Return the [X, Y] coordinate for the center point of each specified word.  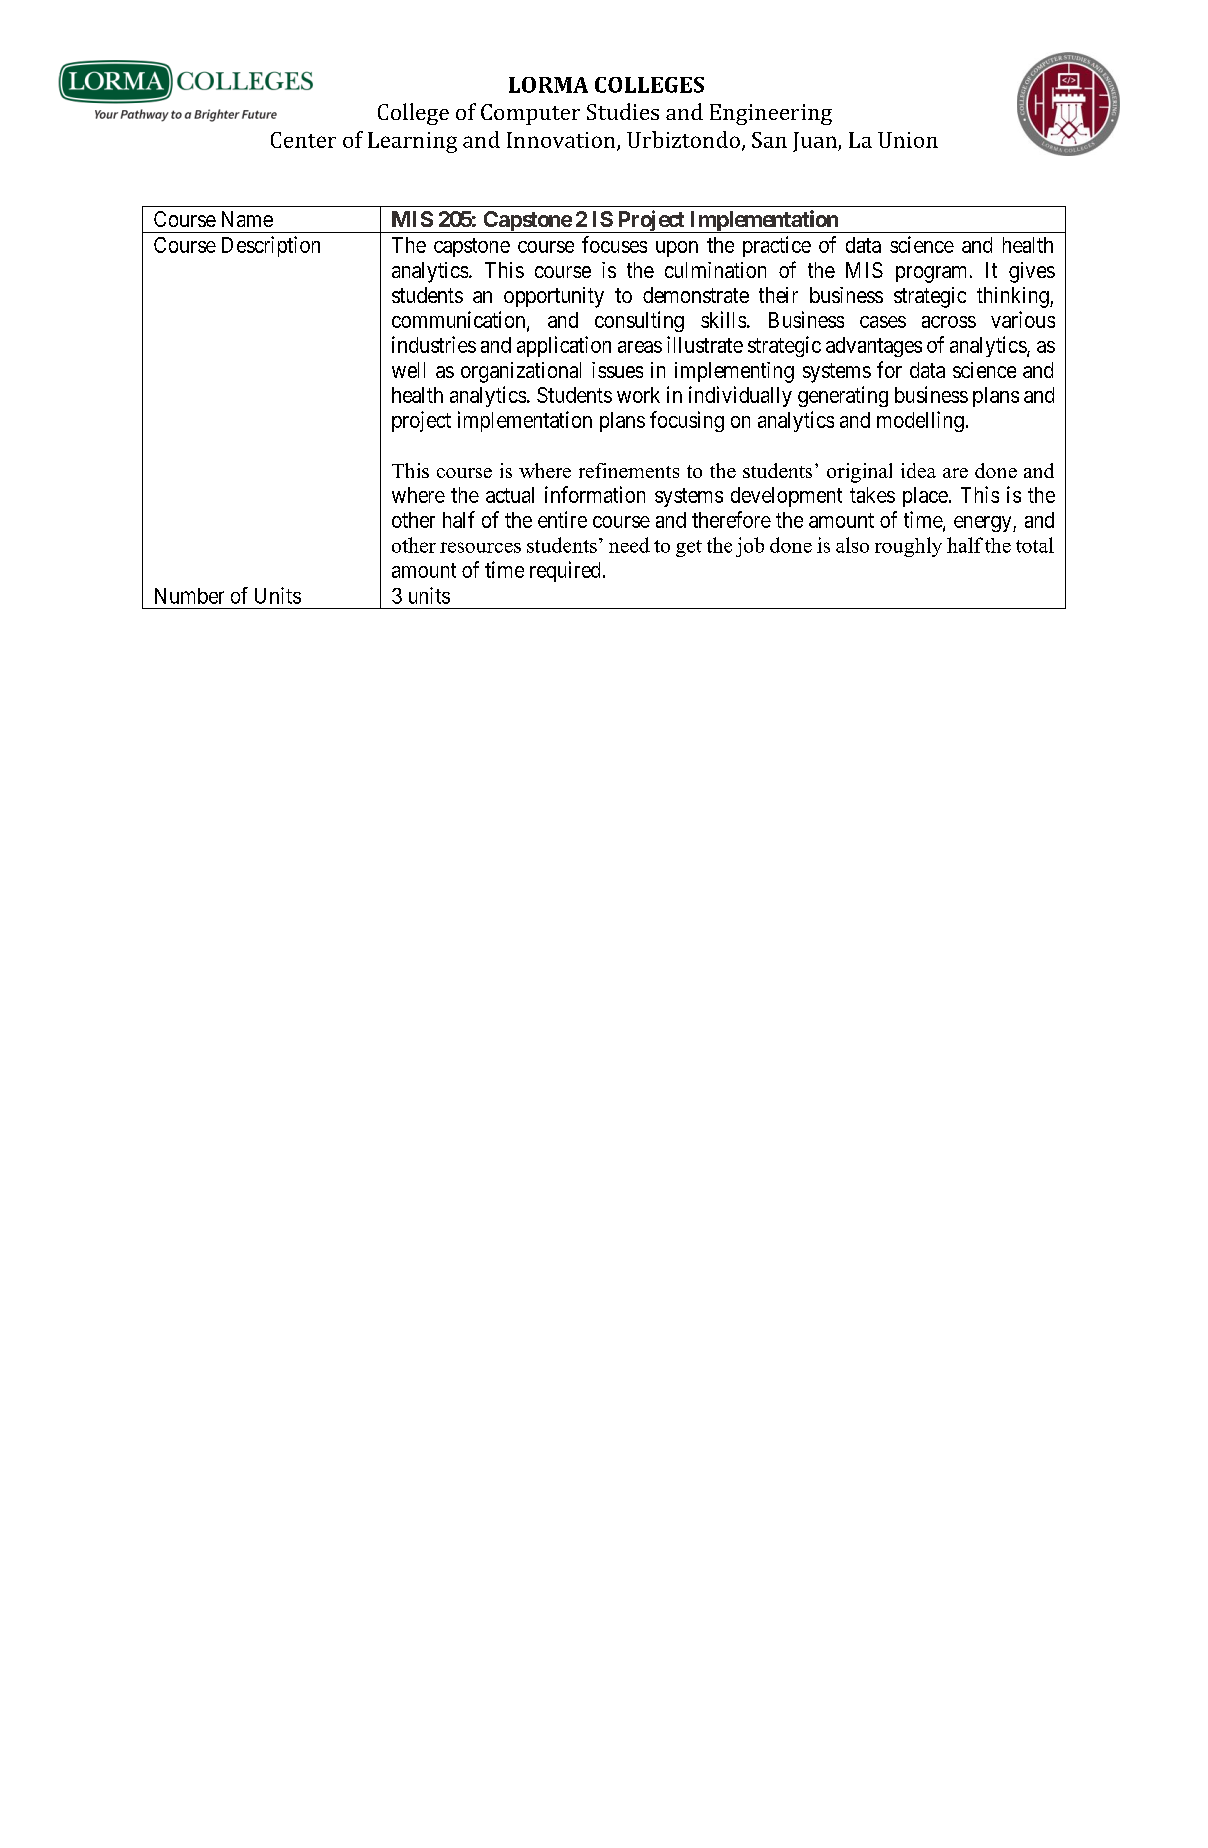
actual [510, 495]
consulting [639, 321]
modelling [920, 421]
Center [303, 140]
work [638, 395]
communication [460, 320]
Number [189, 596]
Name [247, 219]
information [595, 494]
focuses [614, 244]
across [949, 322]
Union [908, 140]
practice [777, 246]
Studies [623, 111]
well [408, 370]
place [925, 497]
